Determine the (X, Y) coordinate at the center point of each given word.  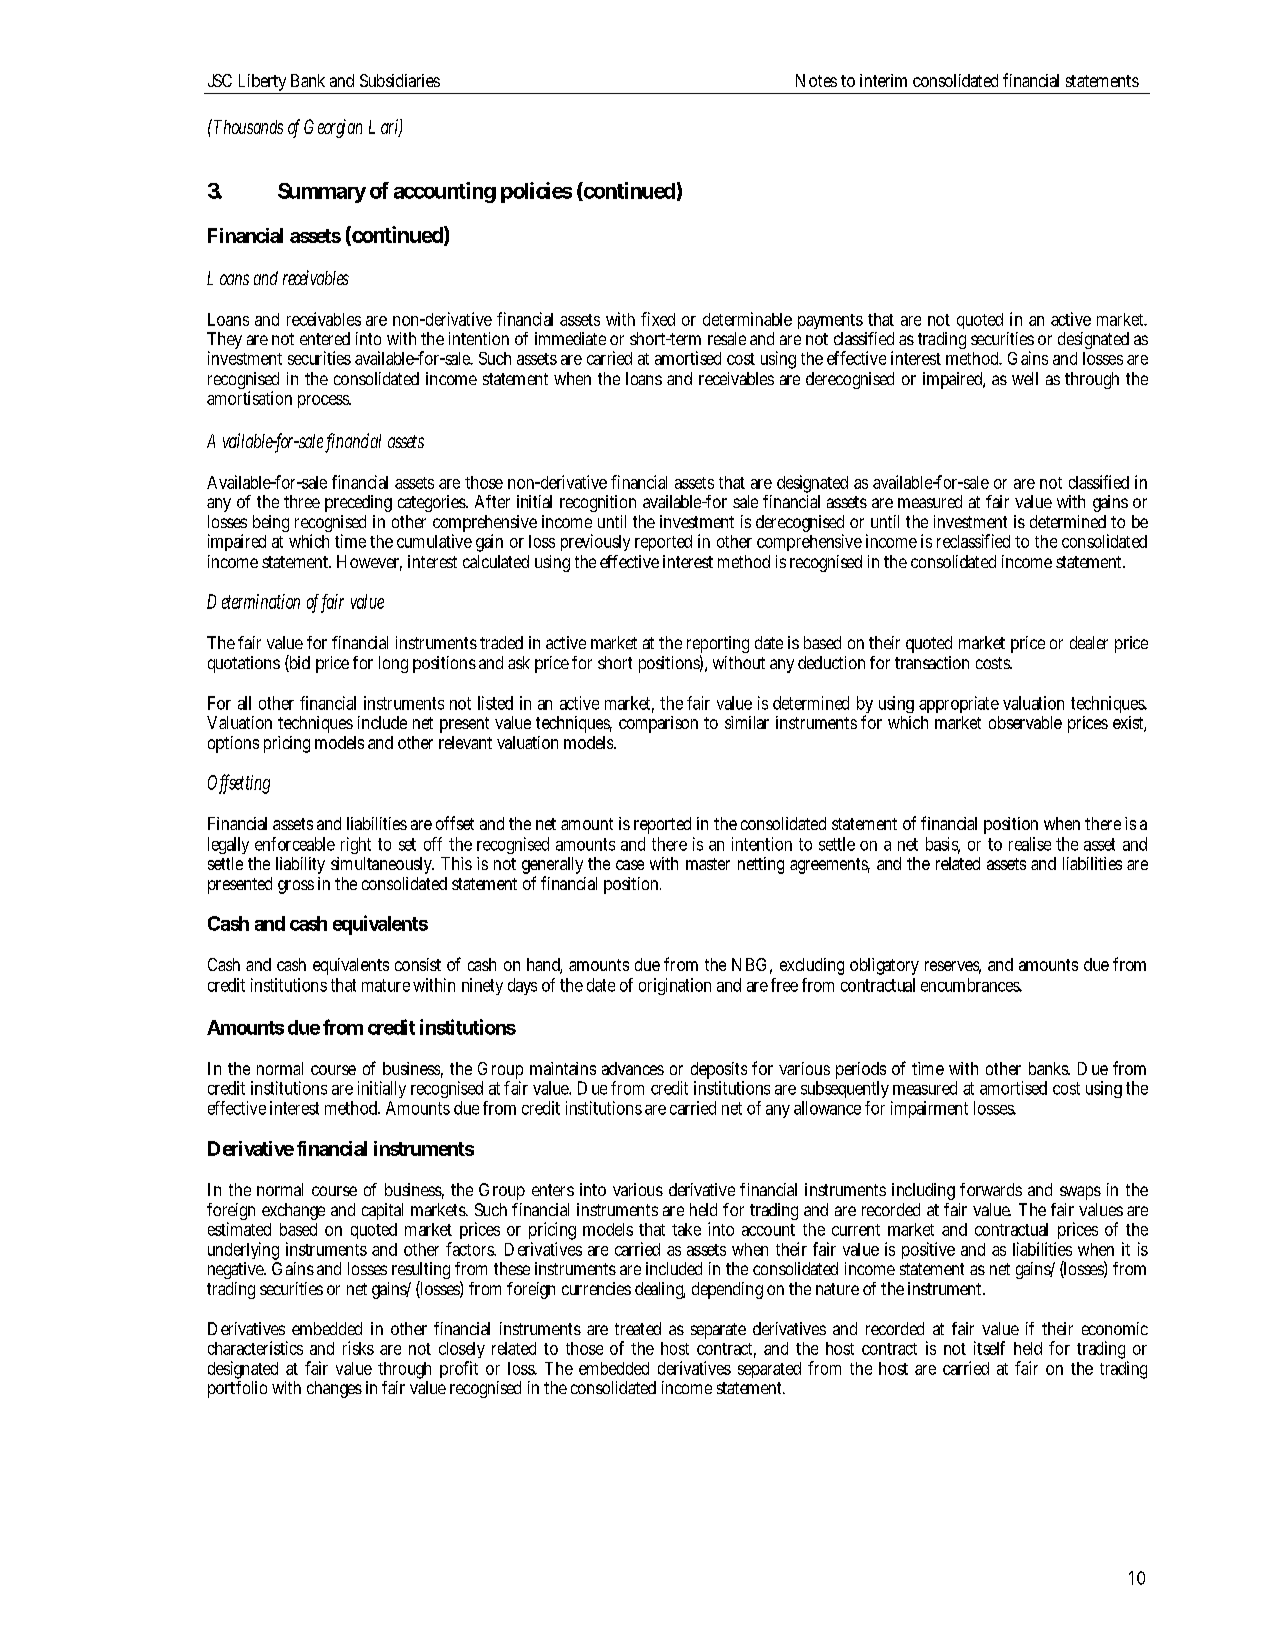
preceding (358, 503)
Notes (816, 80)
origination (675, 986)
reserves (953, 967)
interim (883, 80)
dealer (1089, 642)
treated (638, 1328)
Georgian (333, 128)
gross (296, 887)
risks (358, 1348)
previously (595, 542)
